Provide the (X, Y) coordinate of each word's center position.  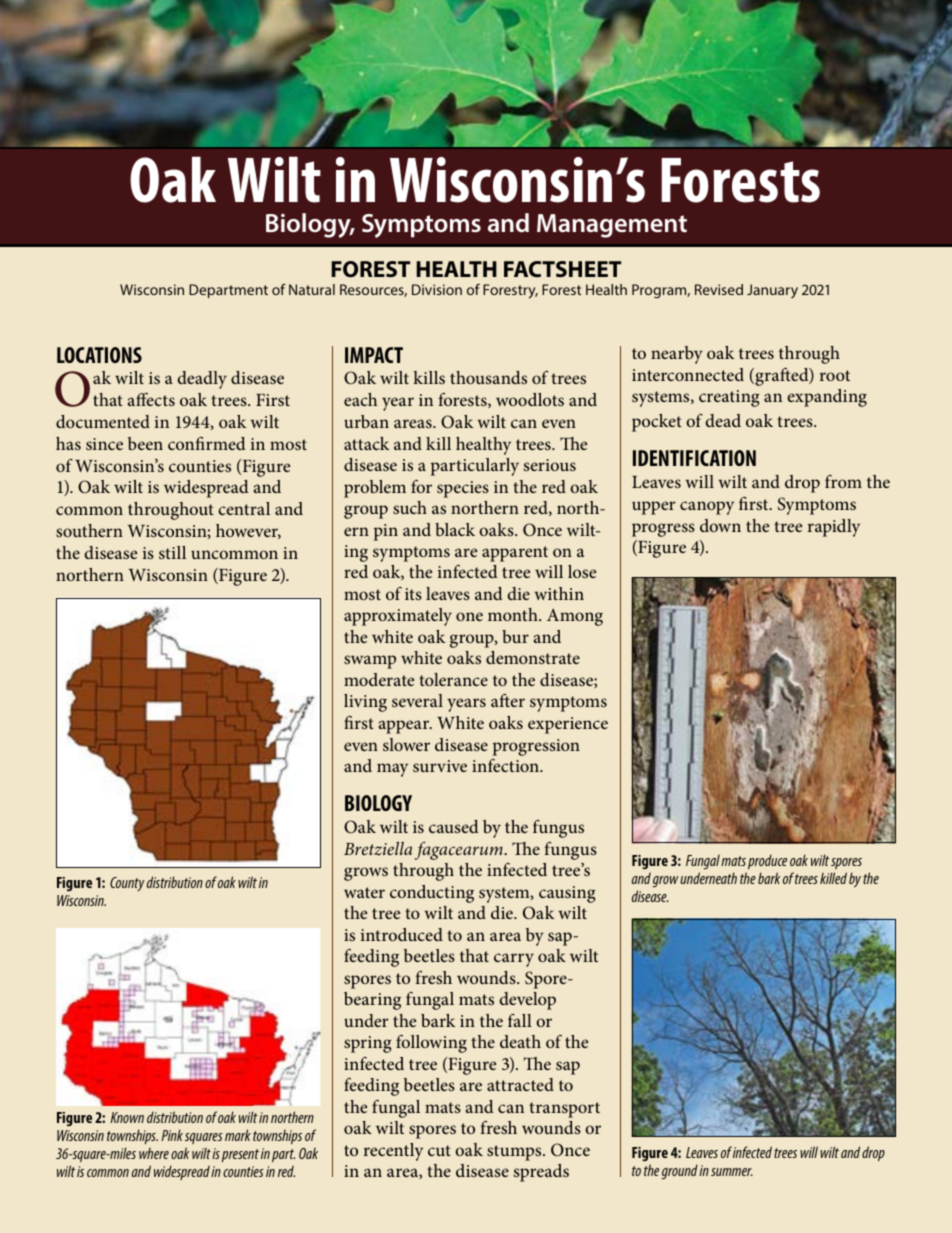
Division (437, 289)
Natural (312, 289)
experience (568, 725)
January (772, 291)
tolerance (453, 679)
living (365, 703)
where (154, 1153)
